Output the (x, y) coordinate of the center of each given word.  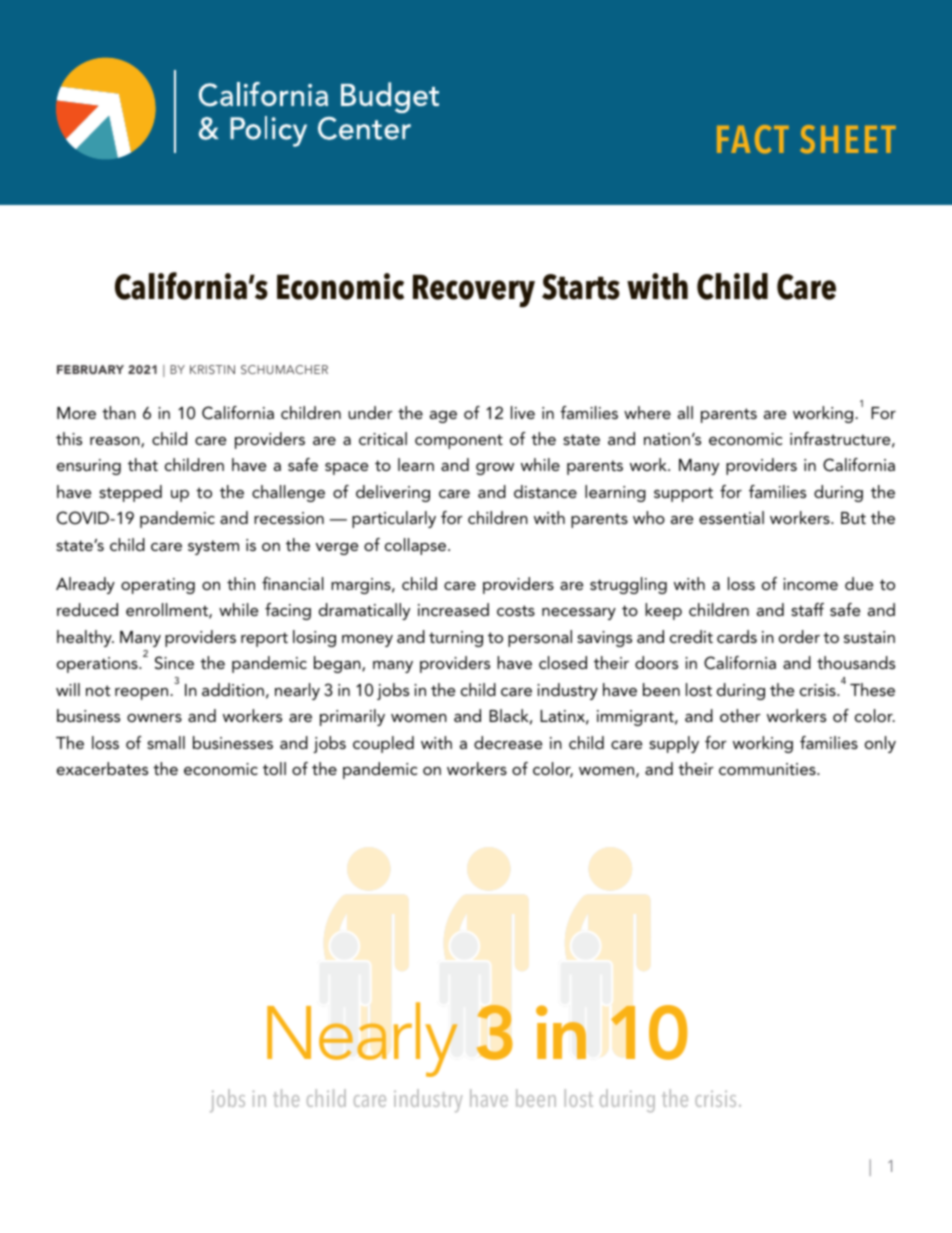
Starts (581, 287)
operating (158, 586)
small (166, 742)
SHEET (848, 139)
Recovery (474, 290)
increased (453, 609)
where (647, 412)
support (683, 494)
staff (807, 609)
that (143, 464)
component (459, 441)
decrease (508, 742)
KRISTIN (212, 369)
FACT (753, 139)
